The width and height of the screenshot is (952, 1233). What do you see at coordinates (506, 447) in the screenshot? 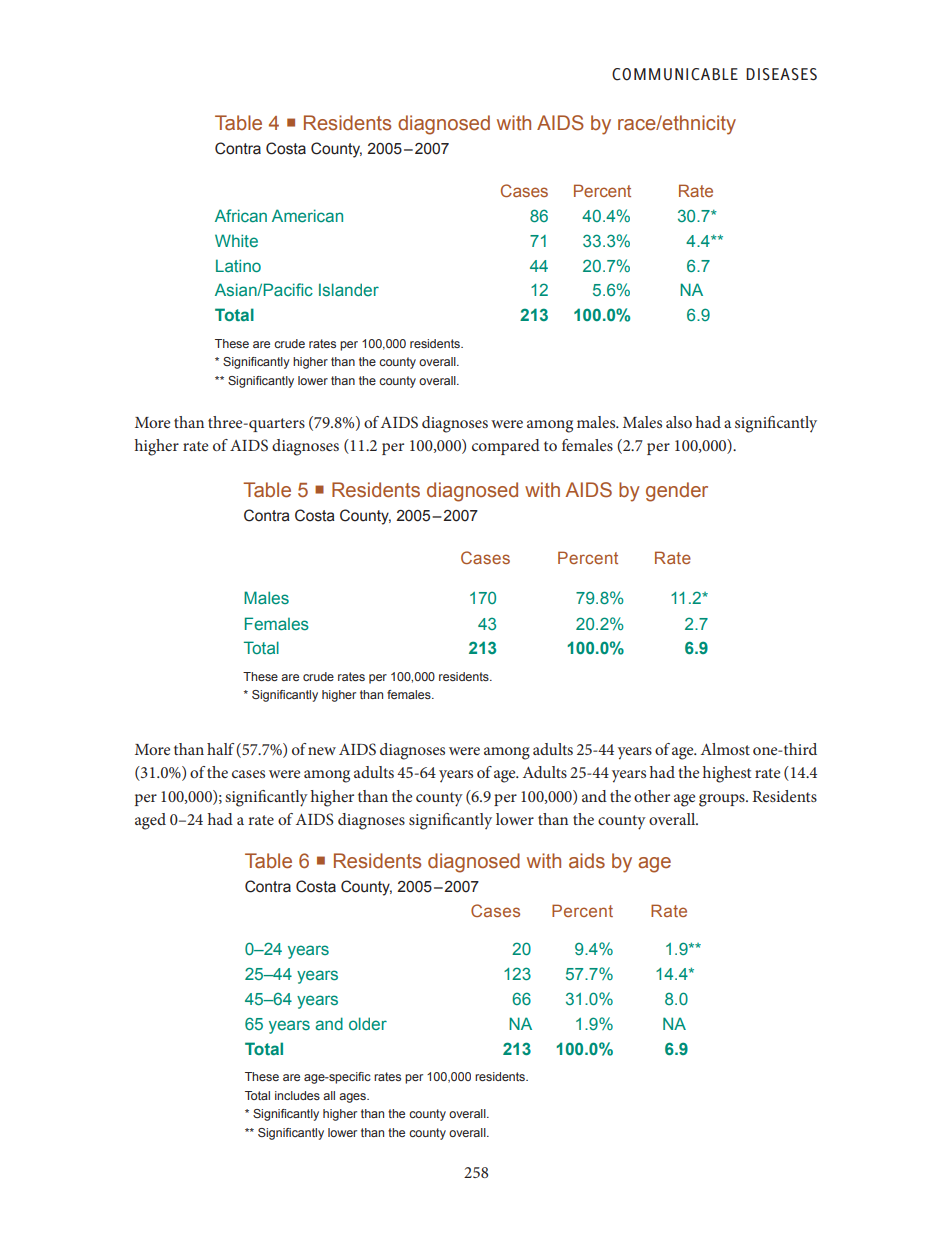
I see `compared` at bounding box center [506, 447].
